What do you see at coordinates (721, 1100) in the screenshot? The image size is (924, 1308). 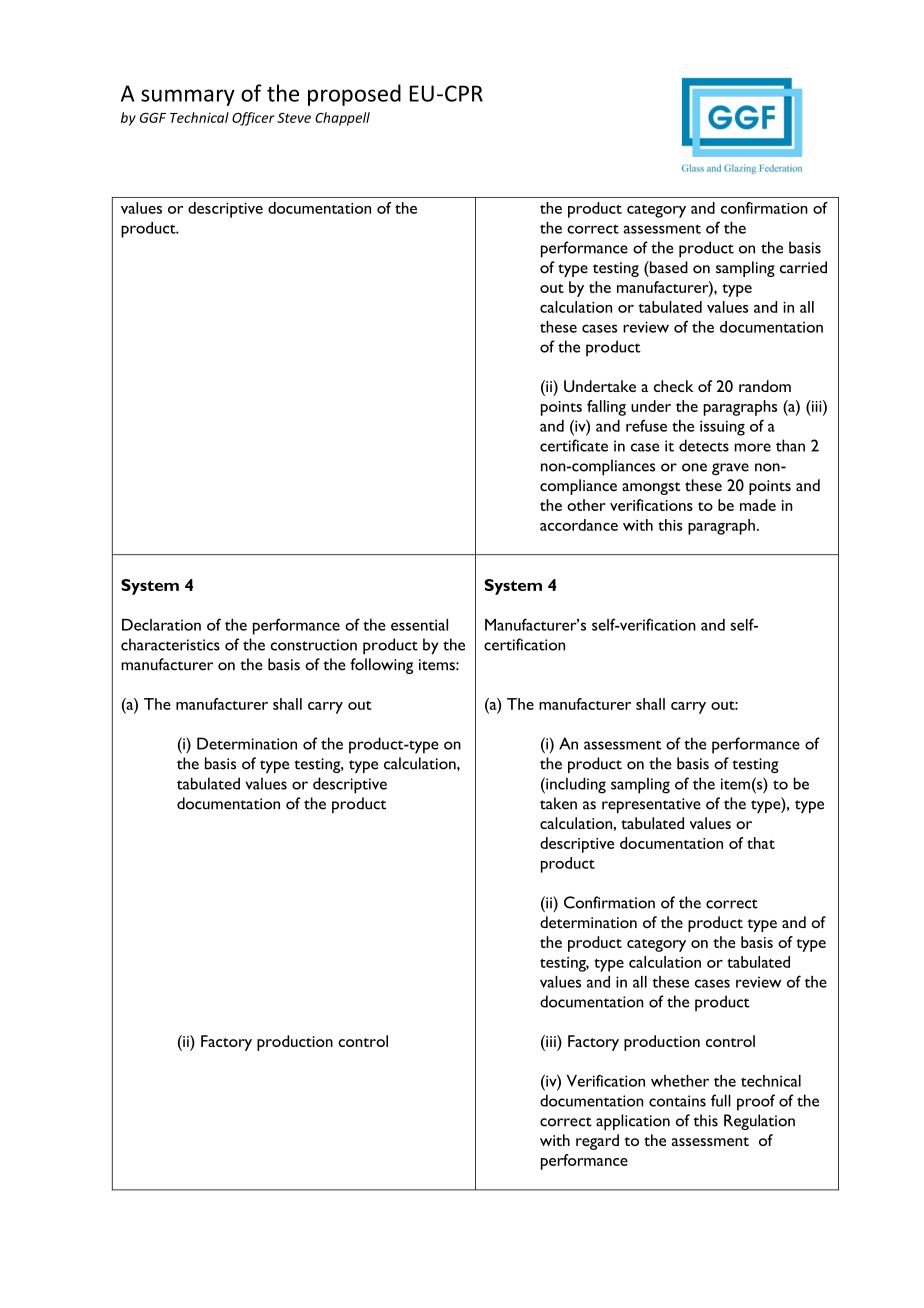 I see `full` at bounding box center [721, 1100].
